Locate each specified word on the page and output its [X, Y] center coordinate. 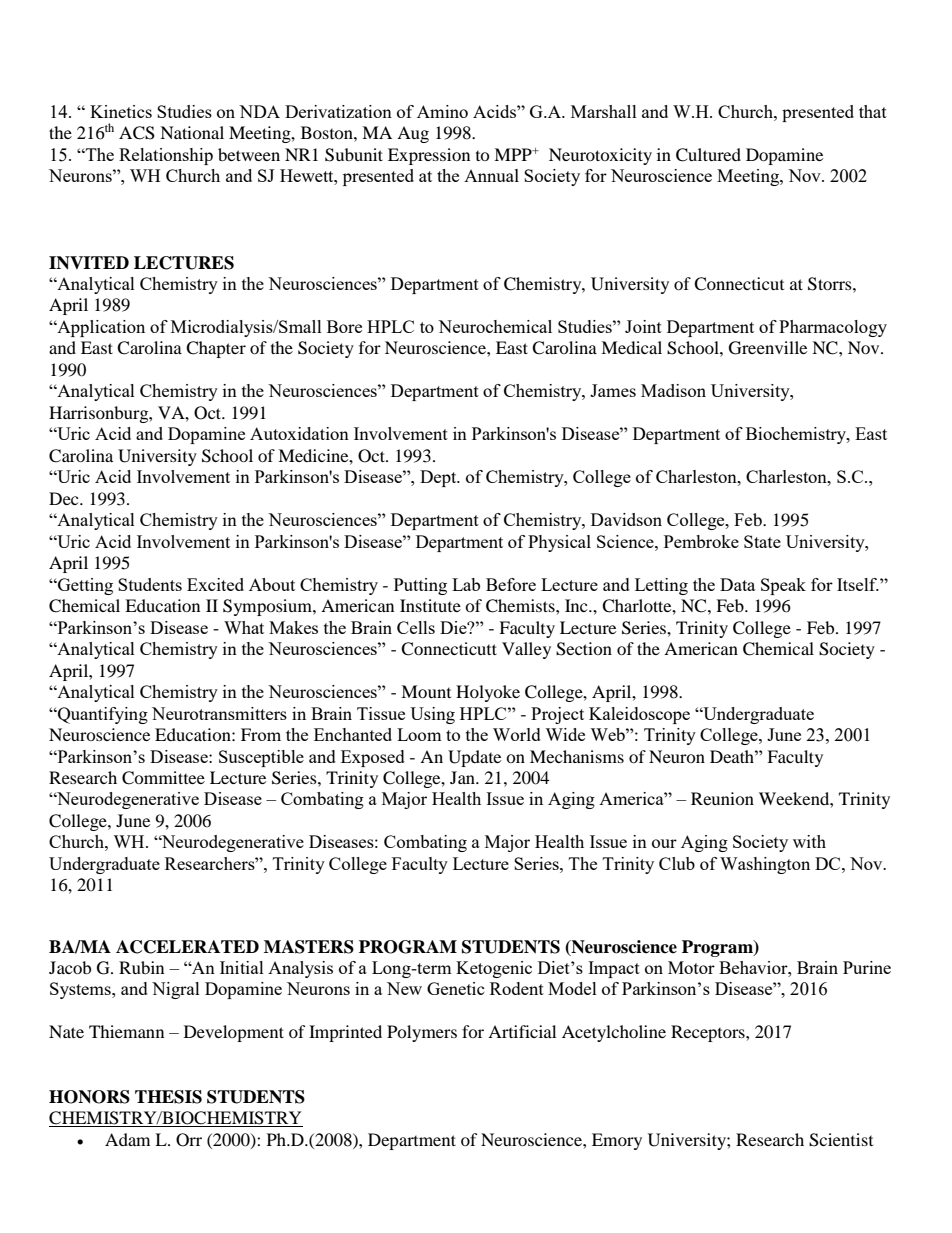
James [613, 390]
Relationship [166, 156]
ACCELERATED [187, 947]
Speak [783, 586]
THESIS [168, 1097]
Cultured [708, 155]
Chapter [216, 349]
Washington [765, 865]
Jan [464, 777]
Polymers [422, 1033]
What [244, 627]
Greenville [768, 348]
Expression [429, 156]
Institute [430, 605]
